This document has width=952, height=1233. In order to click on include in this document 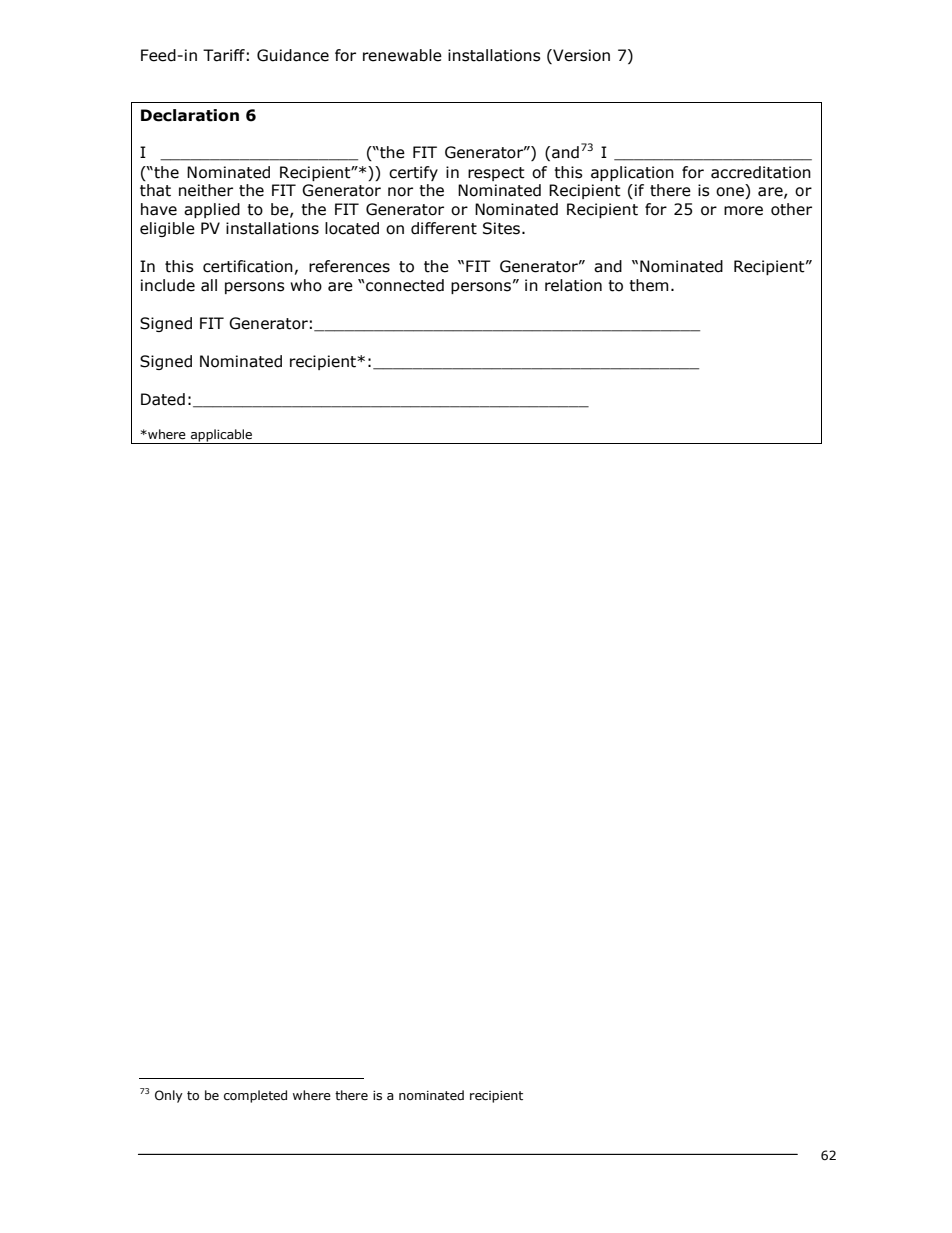, I will do `click(168, 285)`.
